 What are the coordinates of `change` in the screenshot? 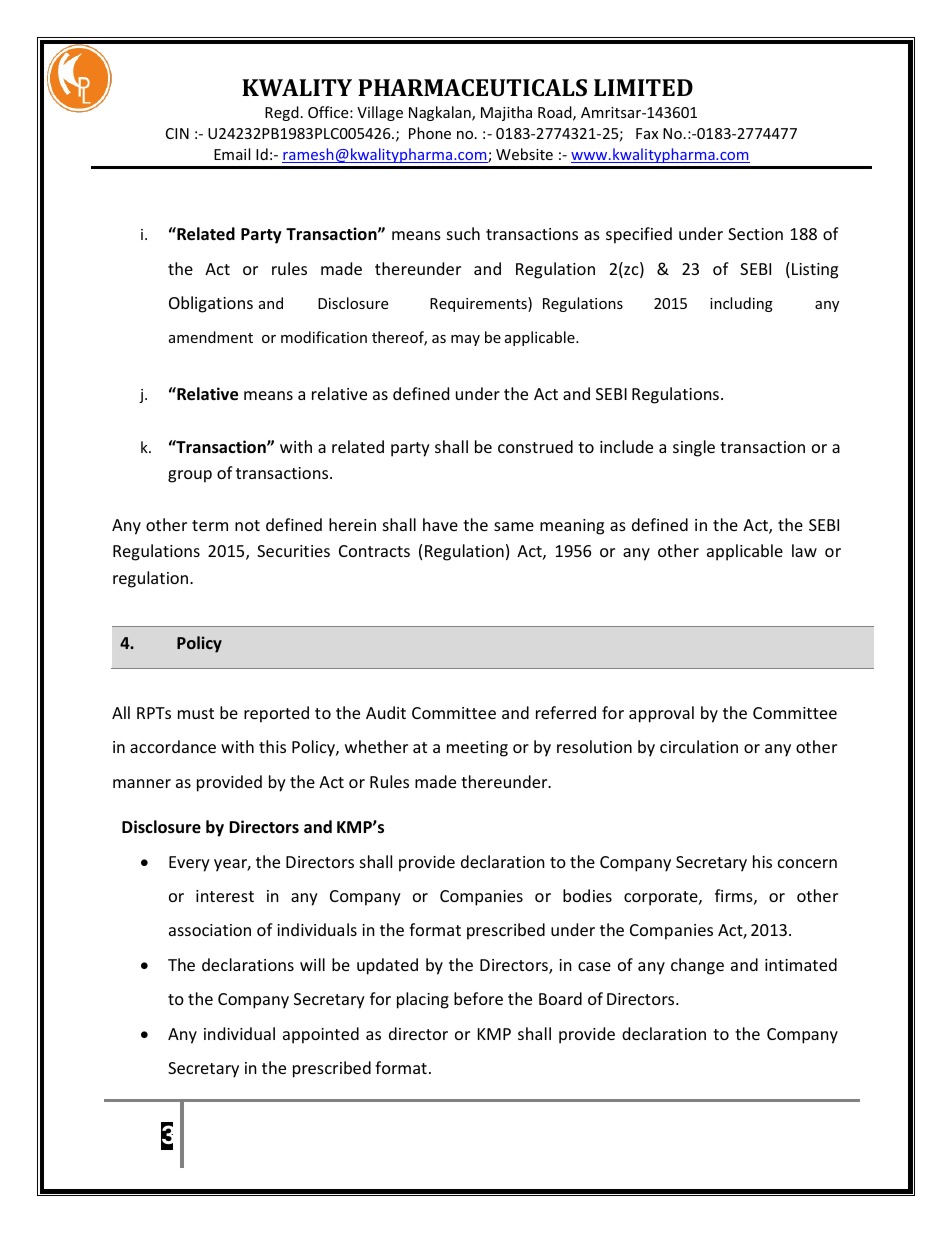 It's located at (697, 966).
